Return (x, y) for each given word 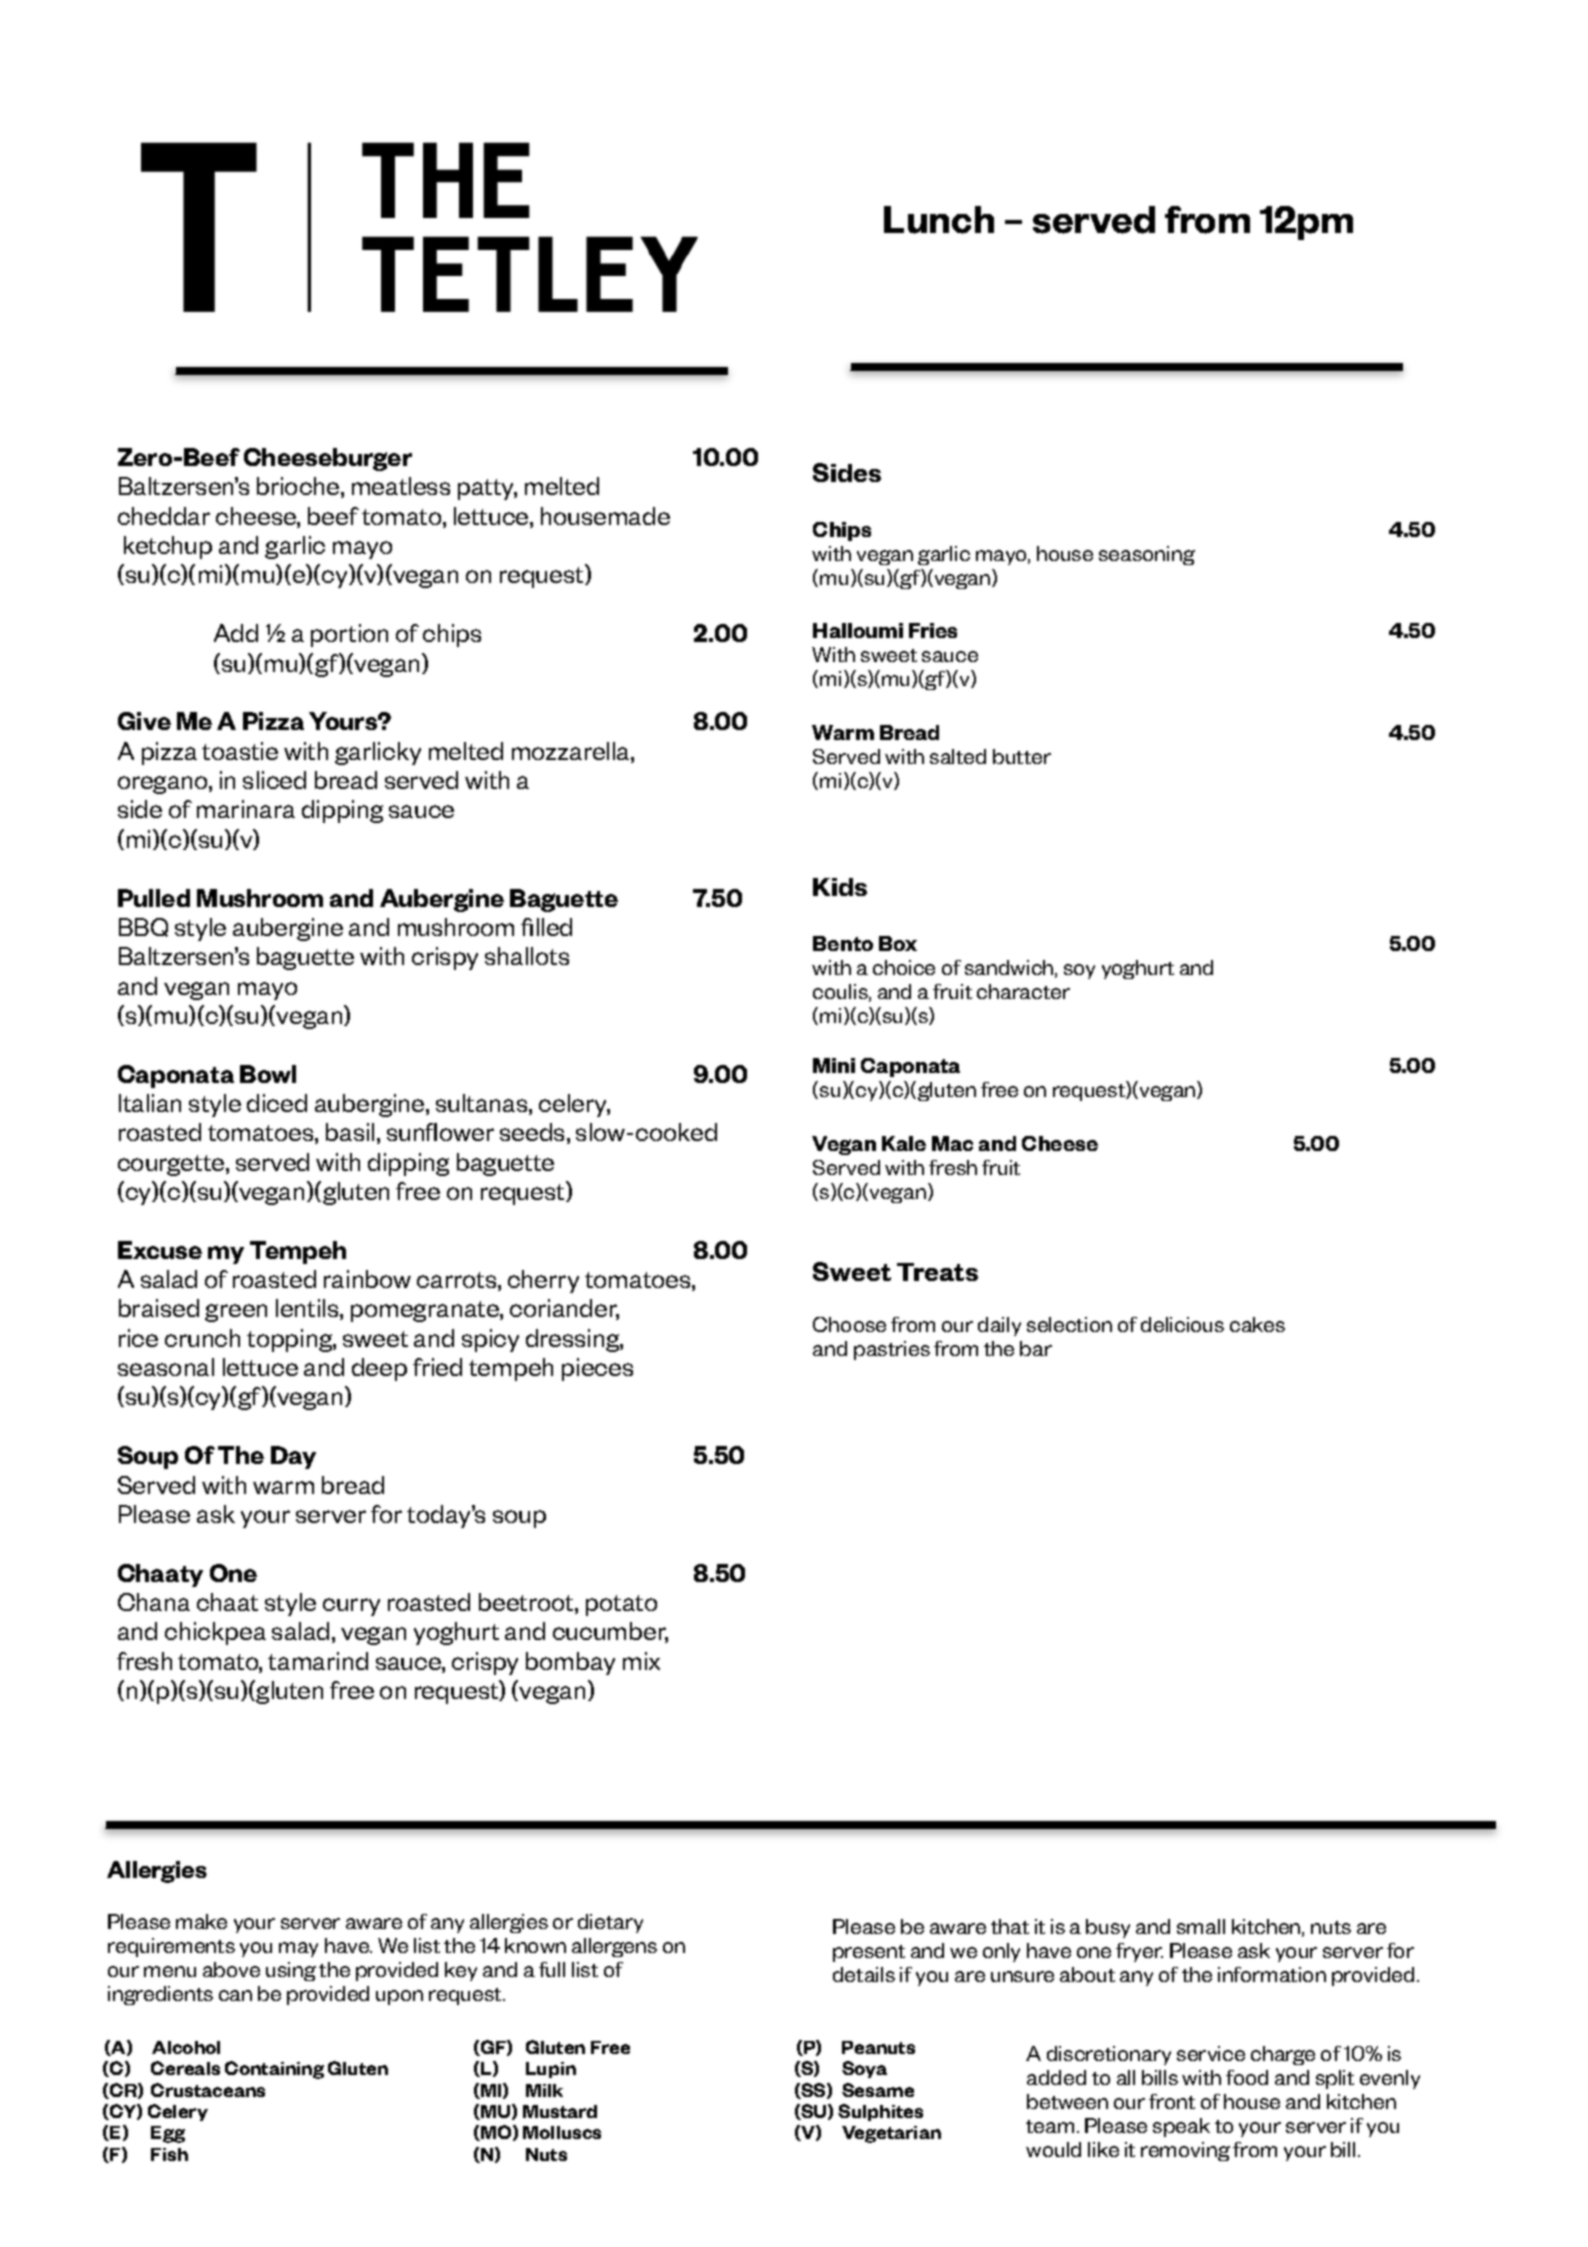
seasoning (1147, 555)
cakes (1257, 1324)
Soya (864, 2069)
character (1023, 991)
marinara (246, 809)
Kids (840, 887)
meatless (401, 486)
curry (351, 1607)
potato (621, 1605)
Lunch (939, 220)
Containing (274, 2070)
